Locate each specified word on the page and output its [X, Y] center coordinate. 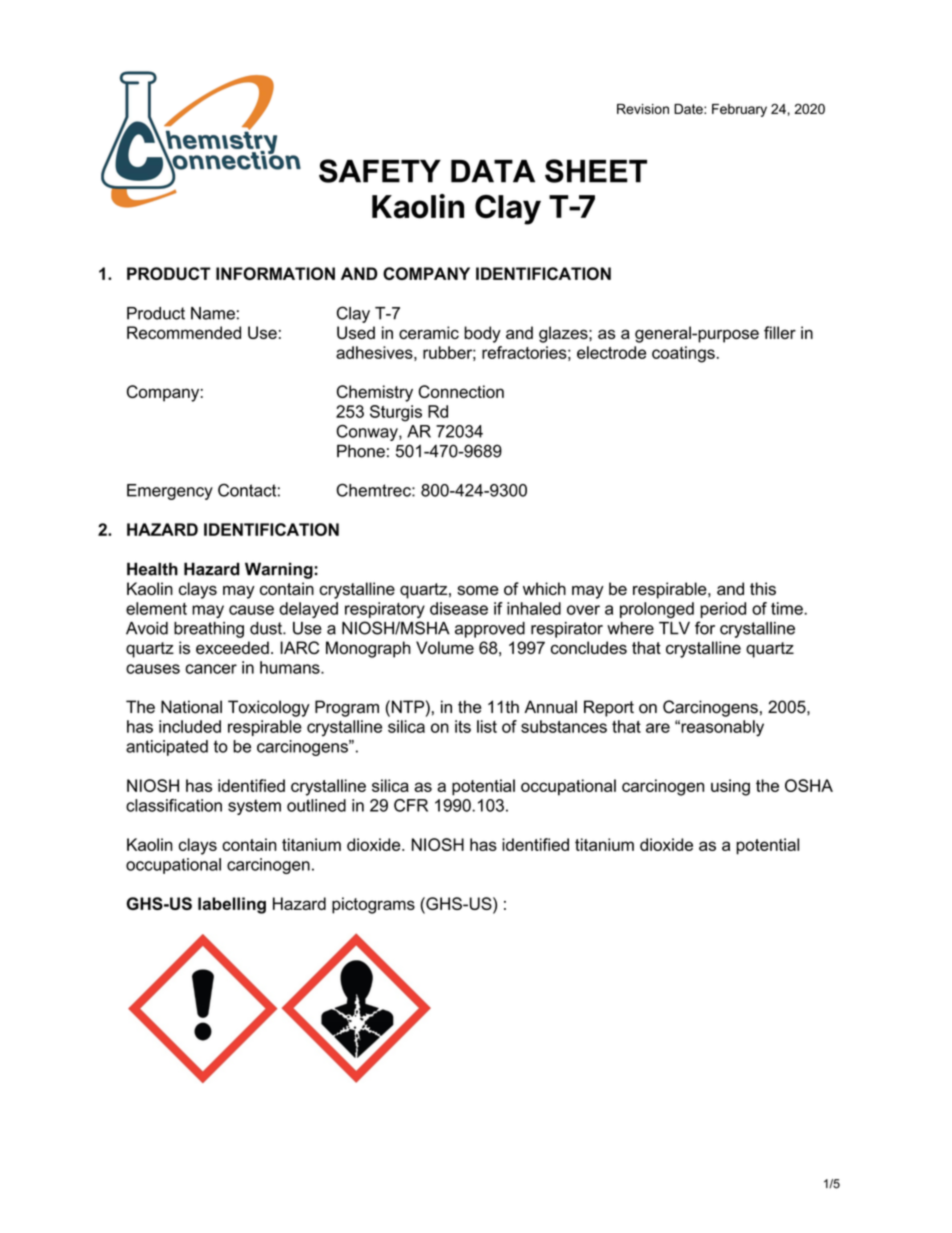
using [730, 787]
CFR [411, 805]
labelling [232, 905]
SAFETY [380, 171]
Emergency [170, 492]
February [739, 110]
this [763, 588]
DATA [493, 171]
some [477, 590]
